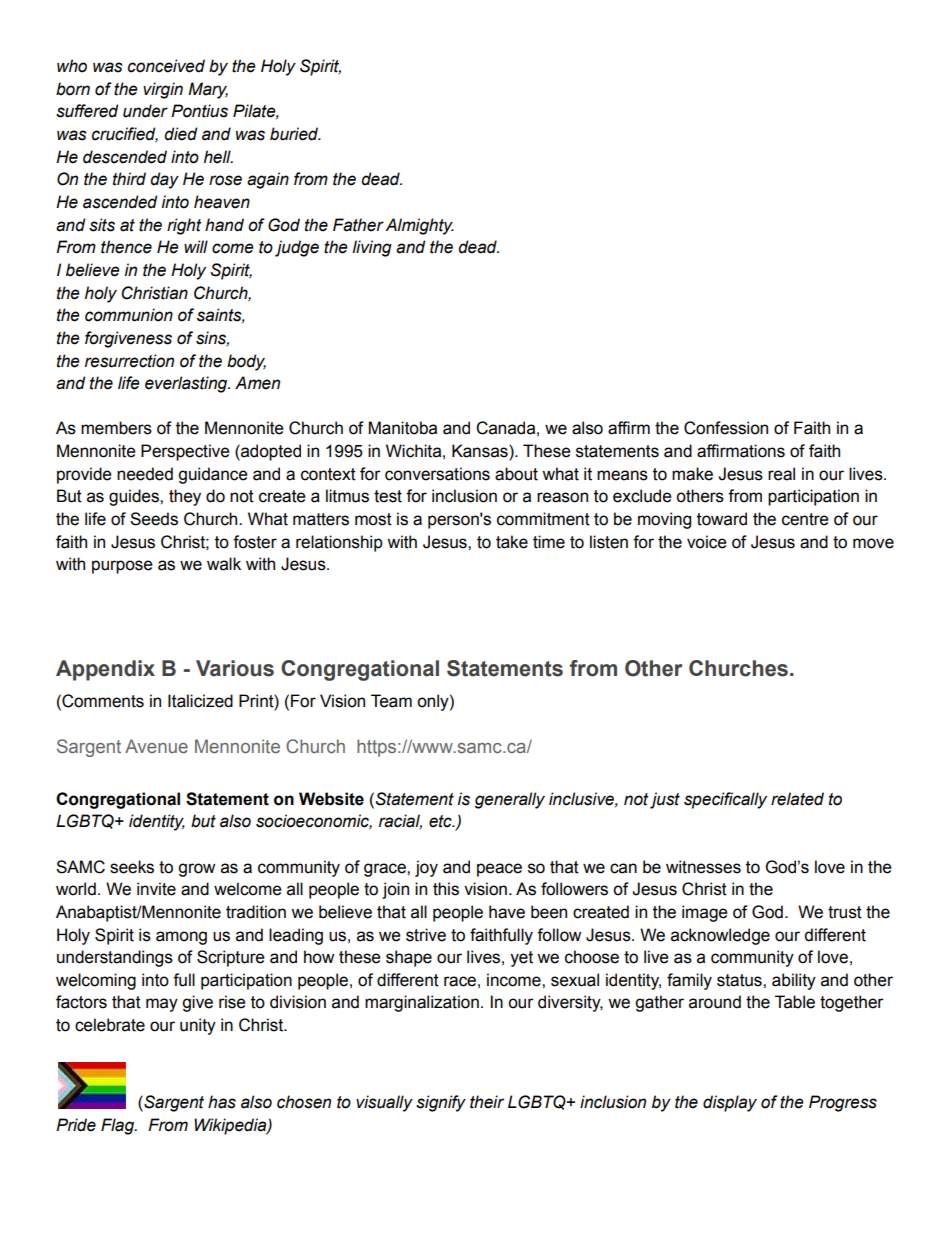 The width and height of the screenshot is (952, 1233). Describe the element at coordinates (419, 226) in the screenshot. I see `Almighty` at that location.
